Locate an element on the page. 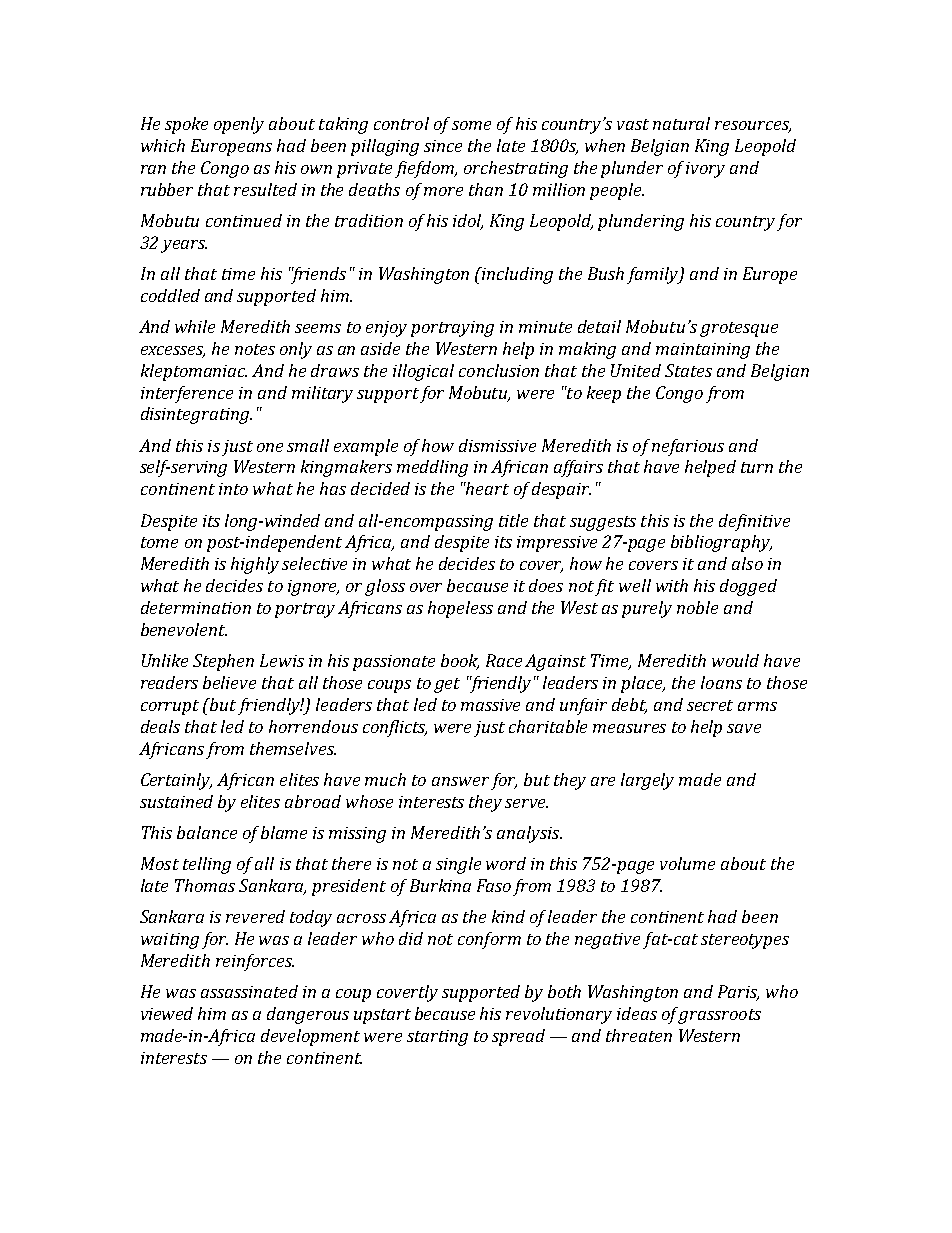  assassinated is located at coordinates (249, 991).
